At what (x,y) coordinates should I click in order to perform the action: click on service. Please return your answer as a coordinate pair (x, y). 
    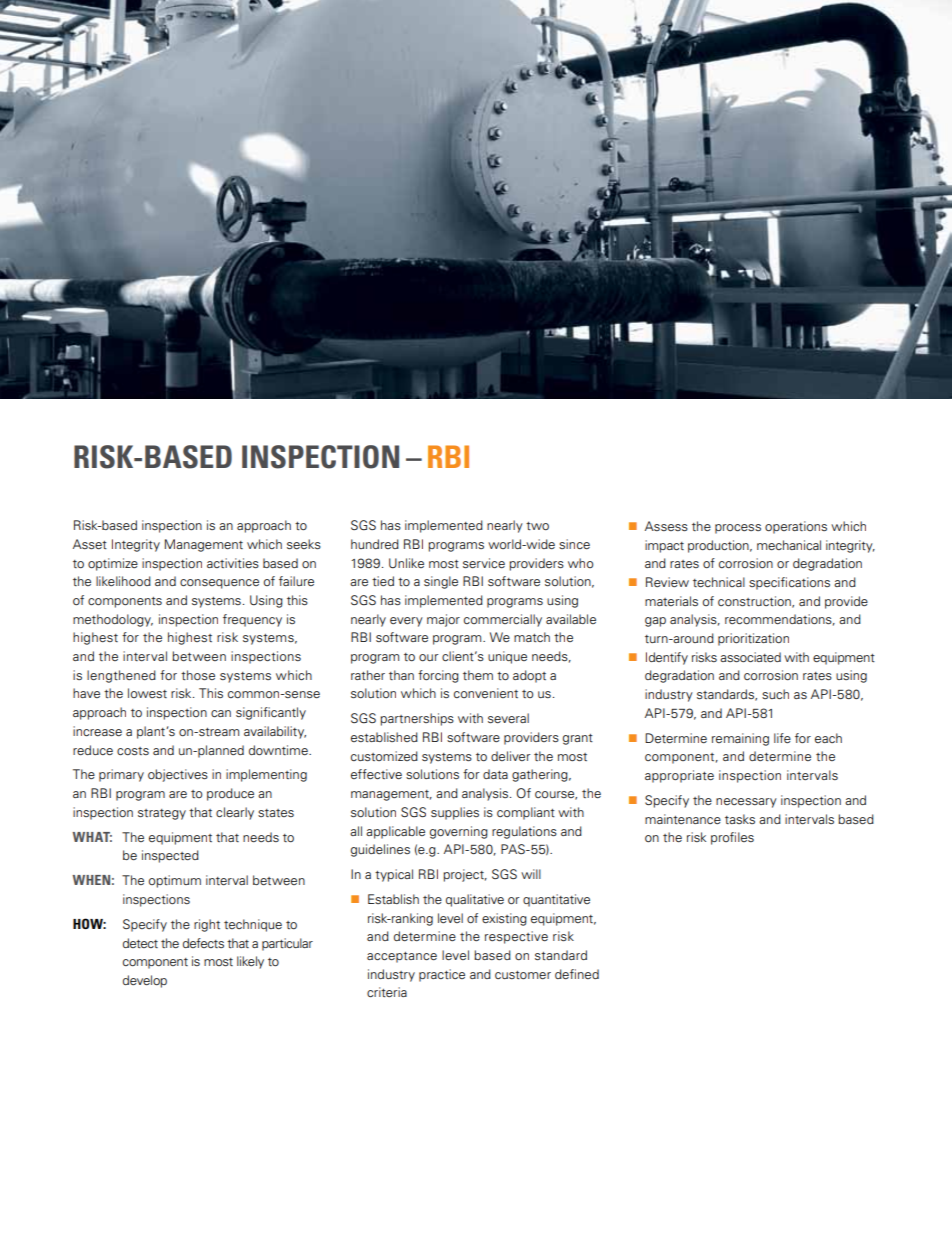
    Looking at the image, I should click on (484, 563).
